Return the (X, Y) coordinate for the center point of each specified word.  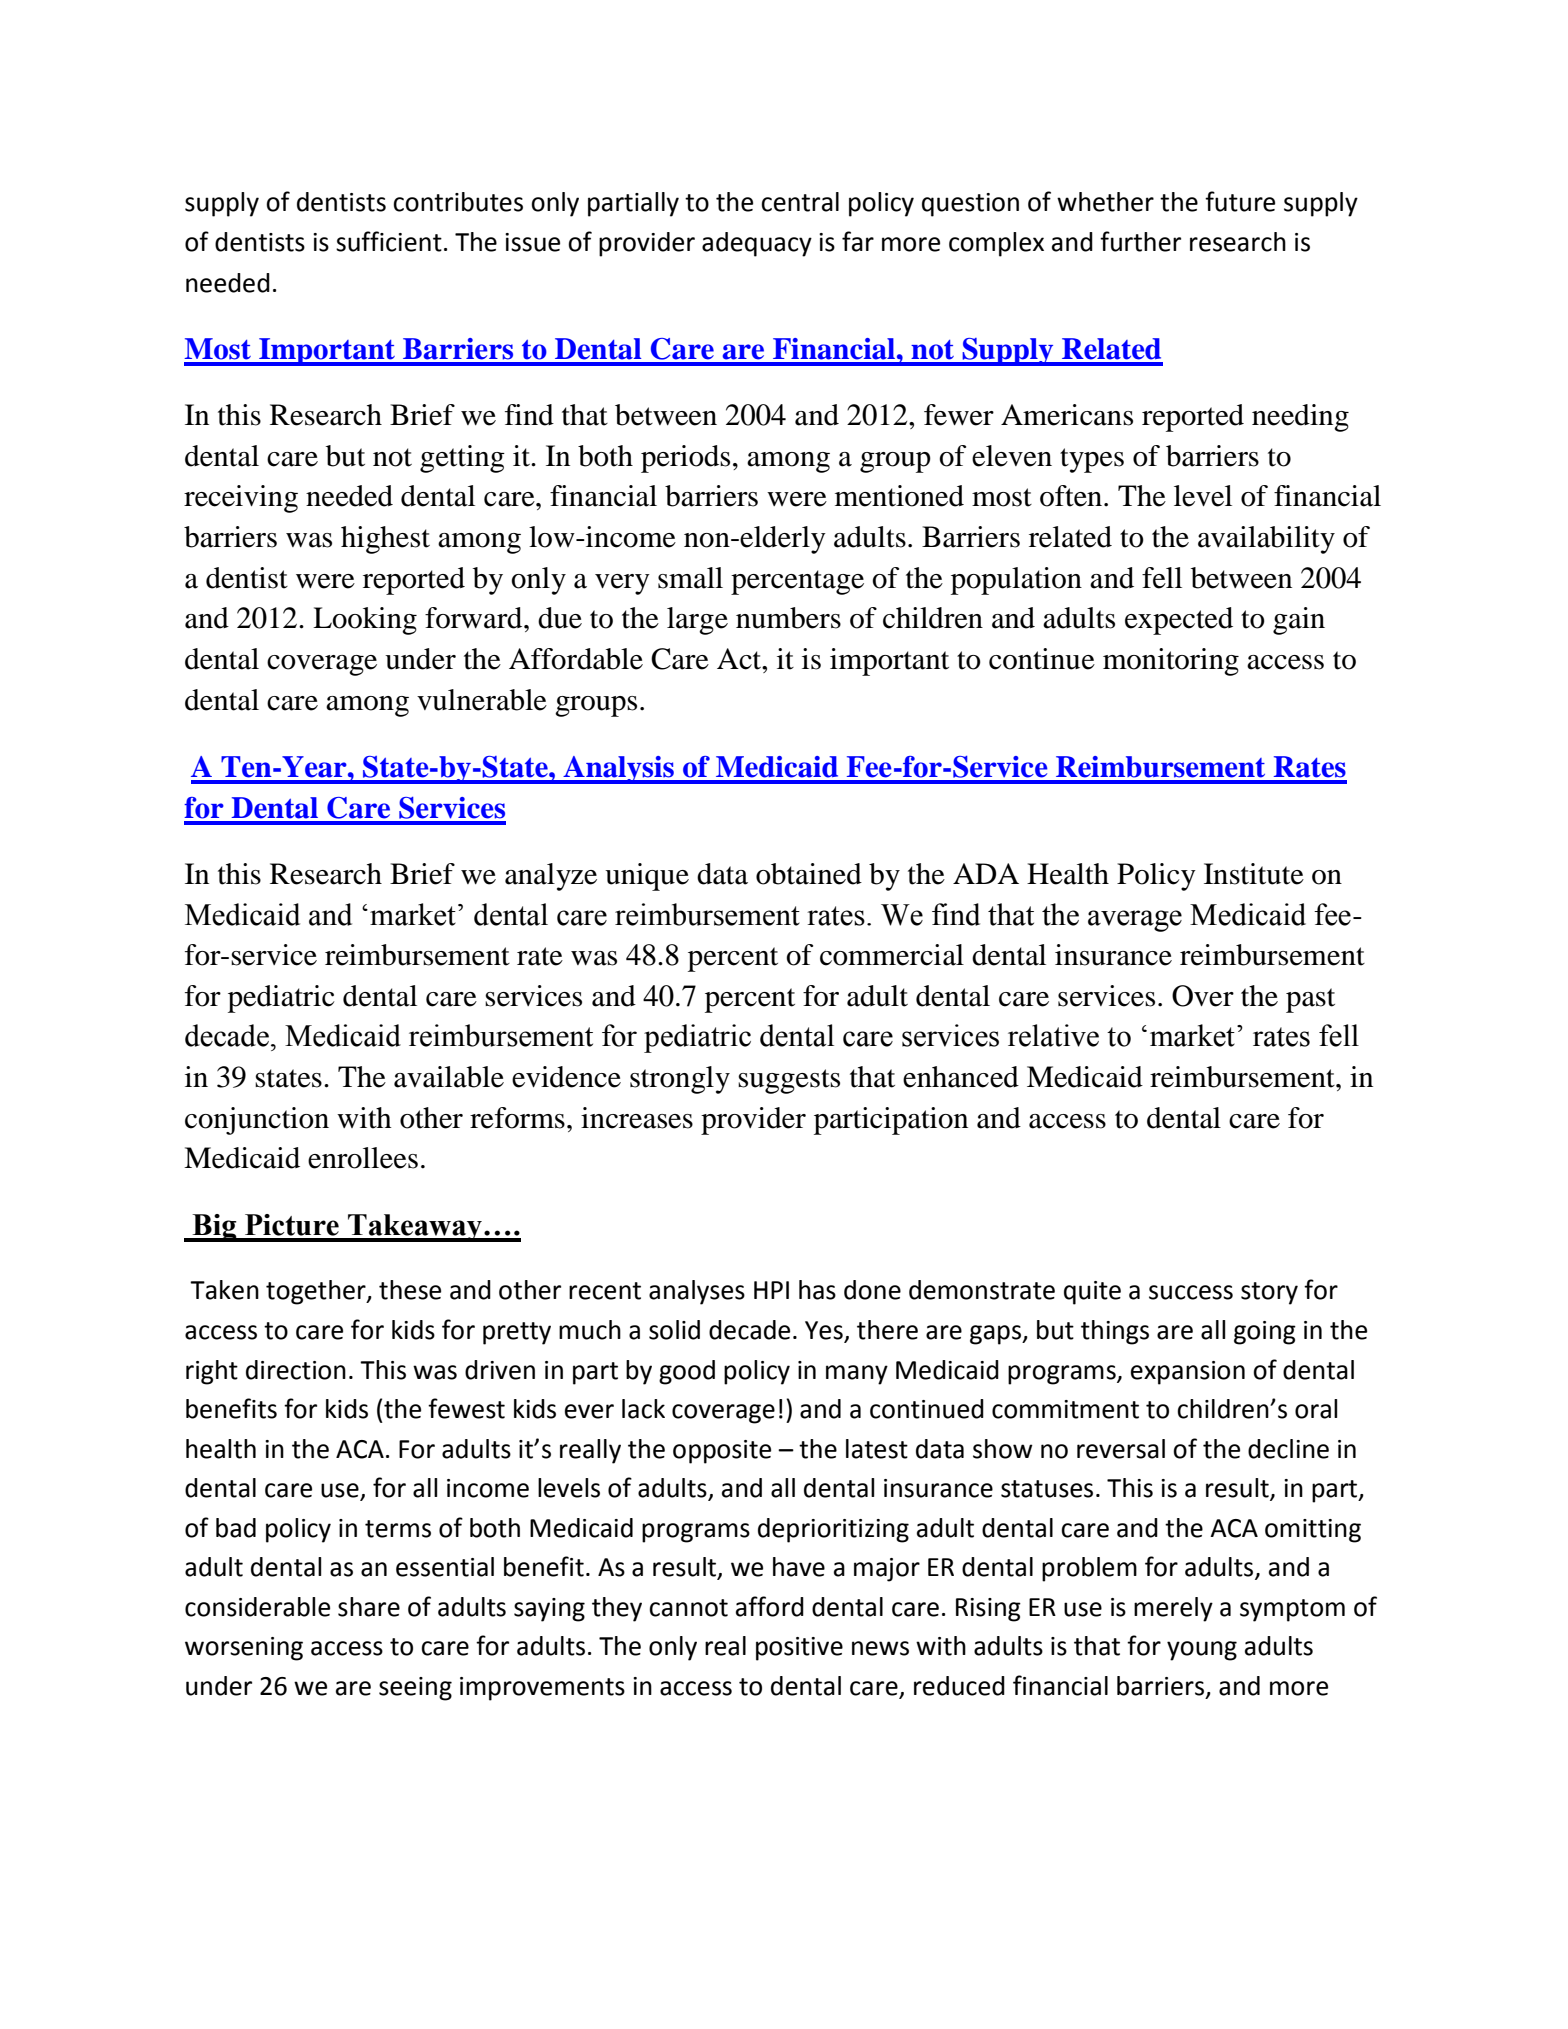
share (369, 1607)
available (449, 1077)
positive (799, 1649)
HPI (771, 1290)
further (1140, 241)
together (317, 1292)
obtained (809, 874)
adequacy (757, 244)
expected (1179, 621)
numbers (788, 618)
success (1191, 1292)
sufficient (389, 241)
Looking (365, 621)
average (1135, 921)
